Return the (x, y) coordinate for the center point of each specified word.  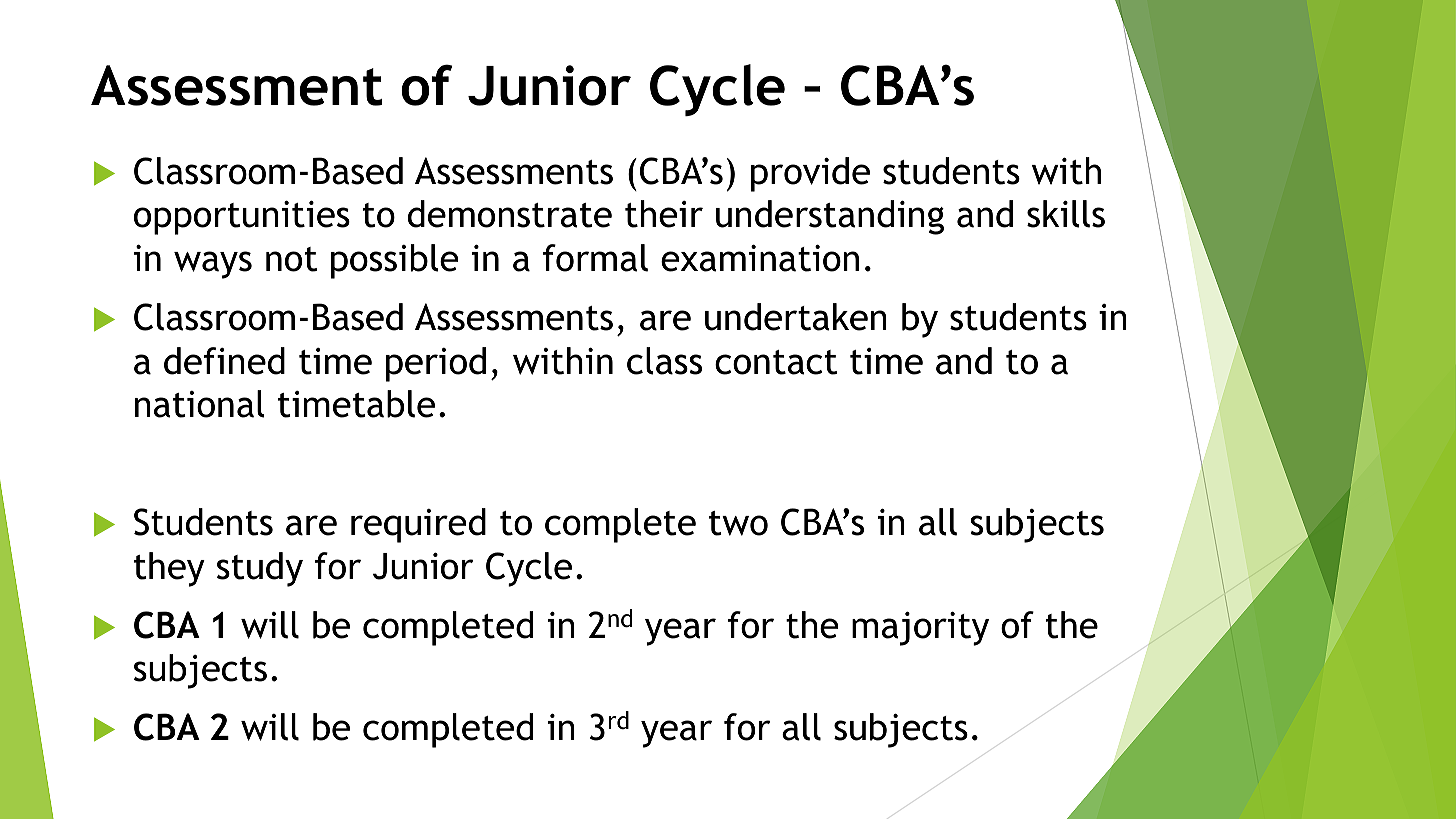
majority (920, 629)
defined (224, 361)
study (260, 569)
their (664, 214)
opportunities (242, 218)
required (418, 525)
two (738, 523)
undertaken (796, 317)
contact (776, 362)
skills (1066, 214)
